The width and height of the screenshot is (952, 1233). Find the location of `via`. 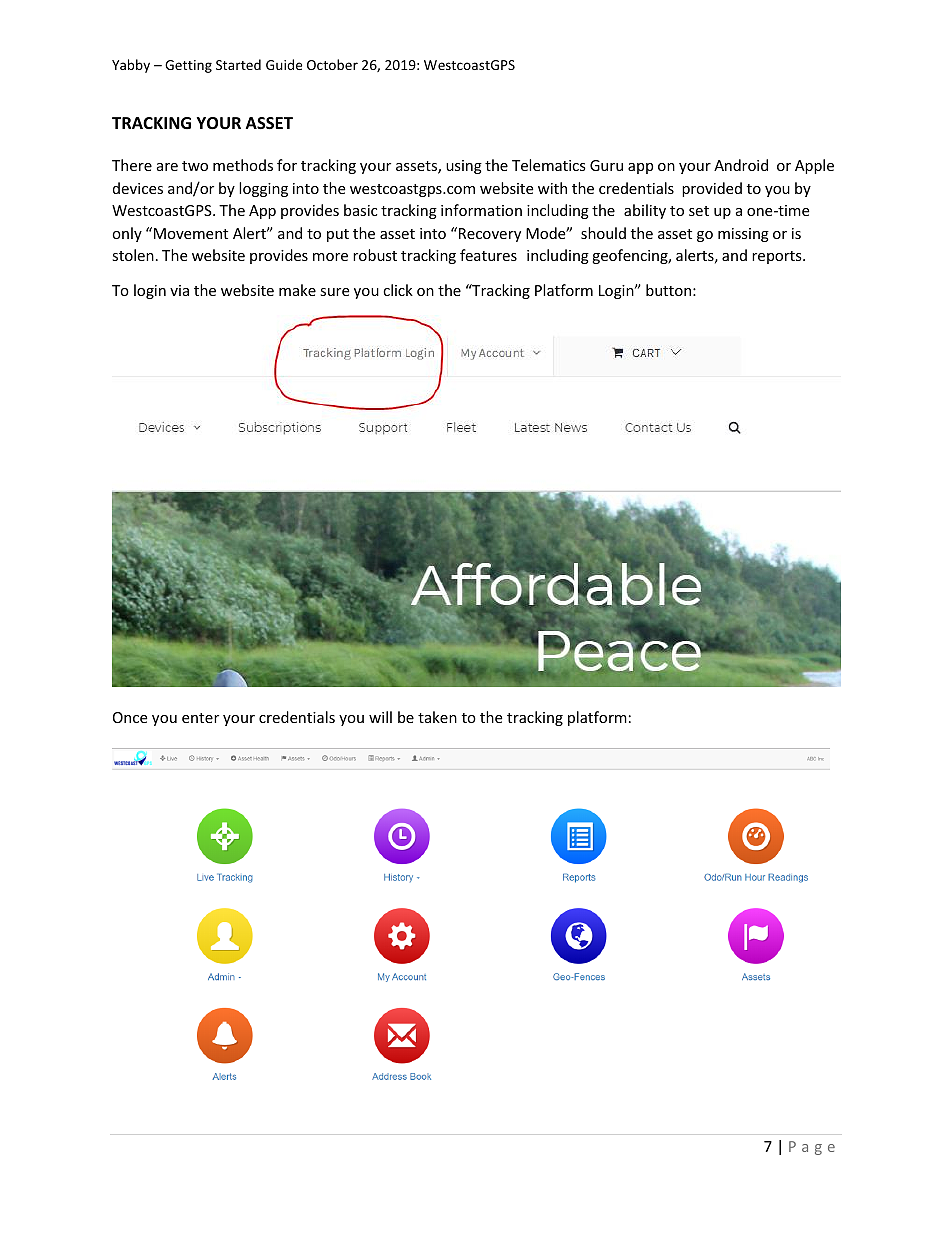

via is located at coordinates (179, 290).
